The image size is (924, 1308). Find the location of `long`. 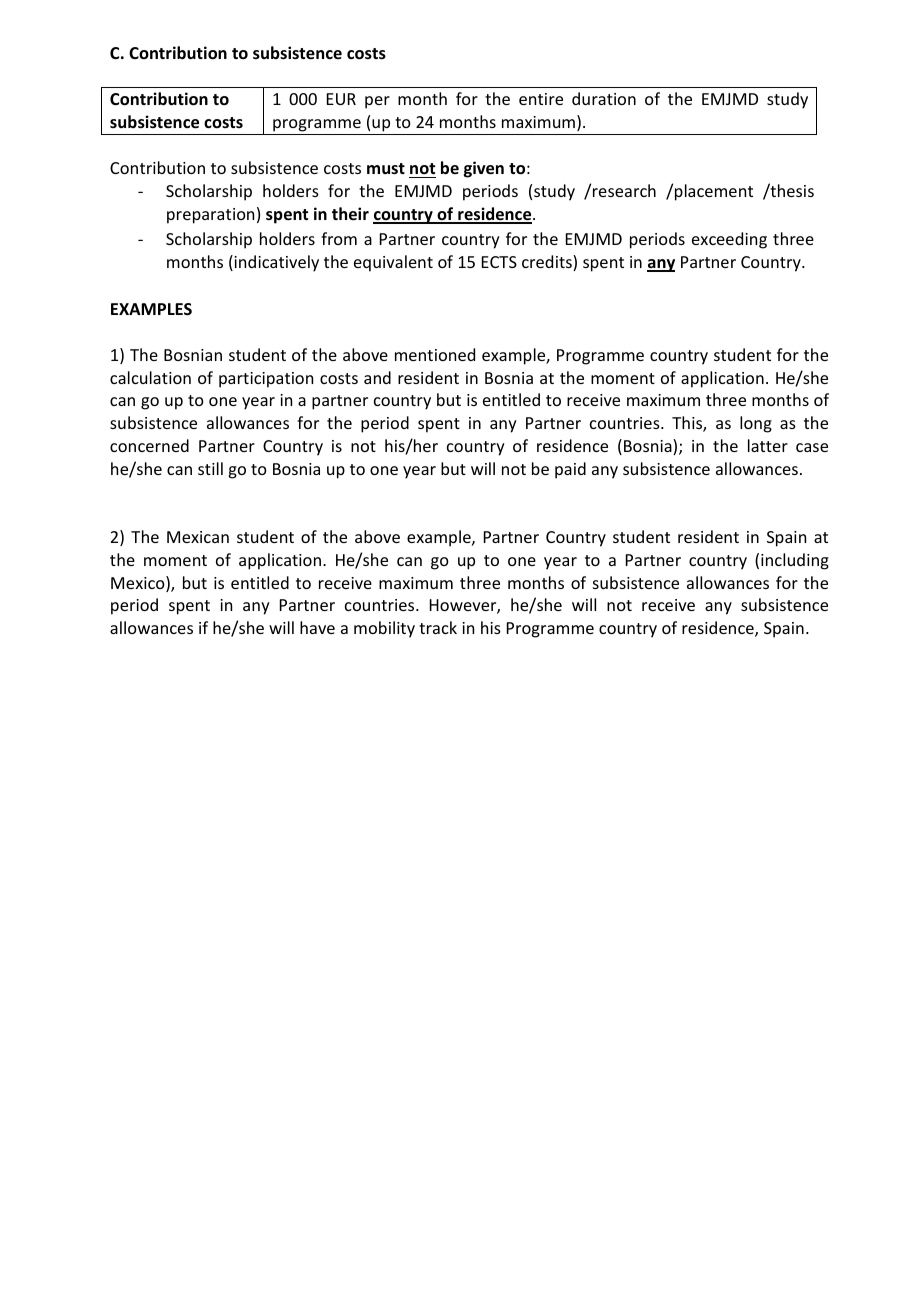

long is located at coordinates (756, 424).
